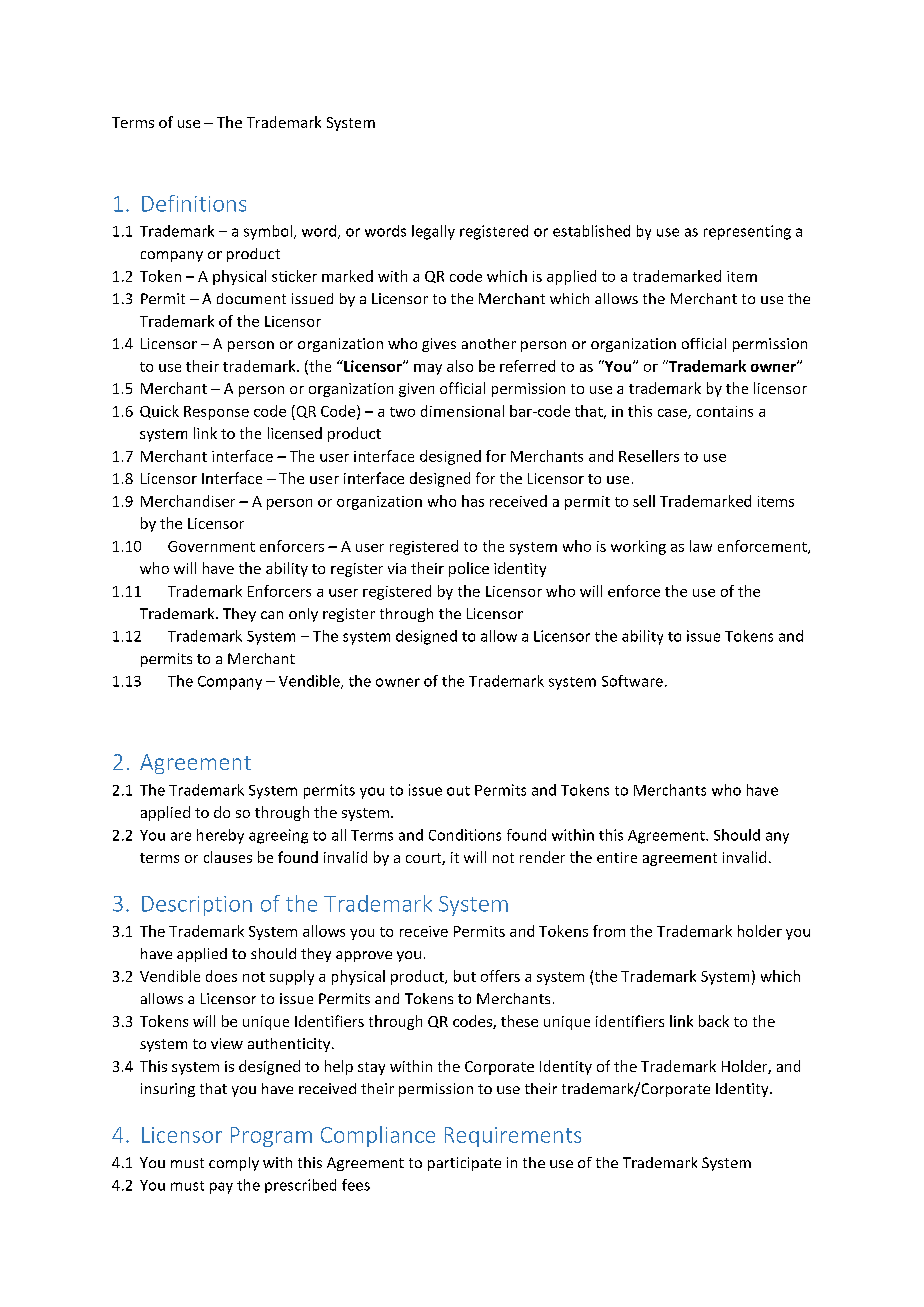 This document has height=1307, width=924. Describe the element at coordinates (216, 413) in the document. I see `Response` at that location.
